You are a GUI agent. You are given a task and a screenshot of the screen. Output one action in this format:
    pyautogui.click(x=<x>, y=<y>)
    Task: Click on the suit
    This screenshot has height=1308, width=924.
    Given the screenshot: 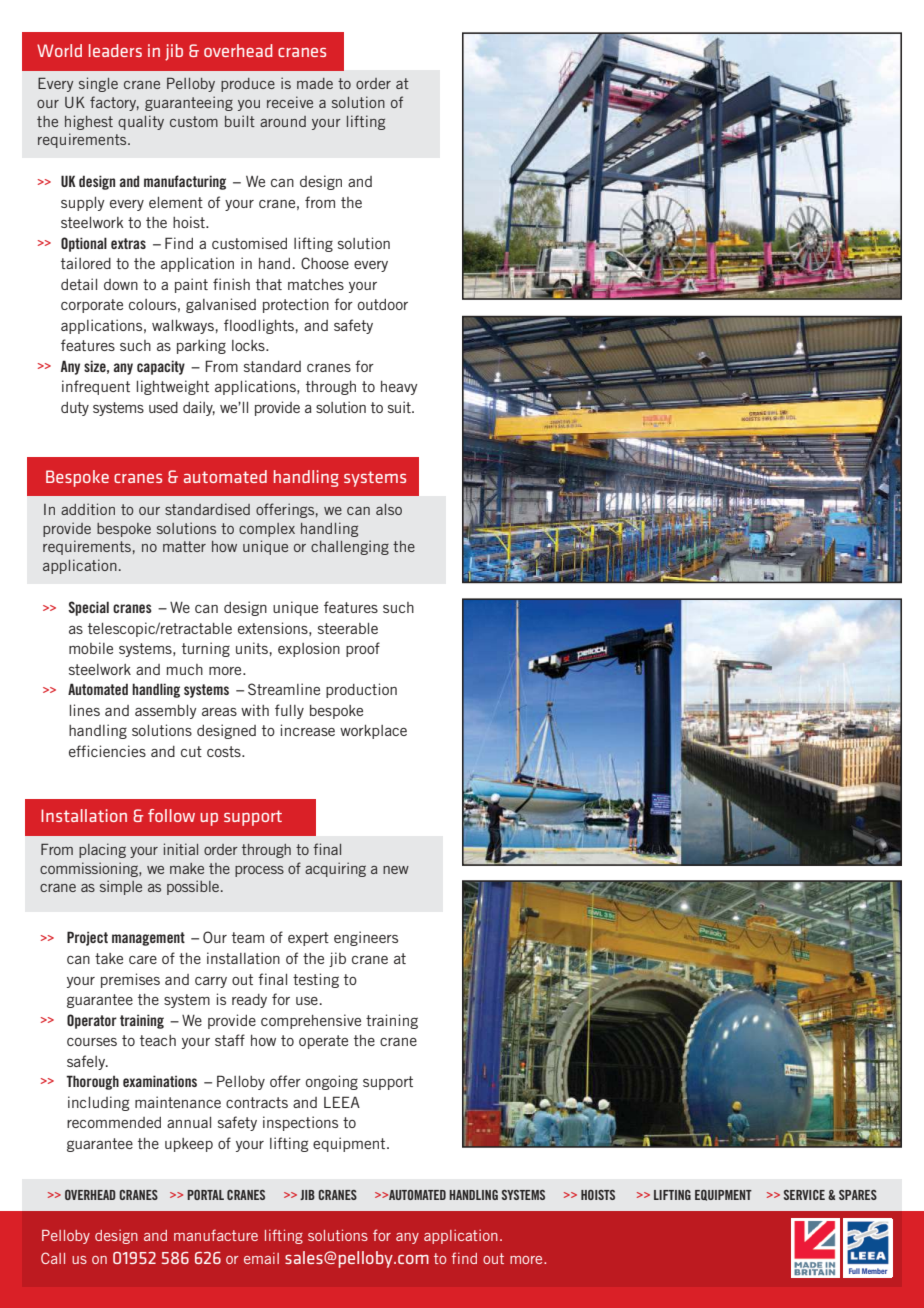 What is the action you would take?
    pyautogui.click(x=400, y=407)
